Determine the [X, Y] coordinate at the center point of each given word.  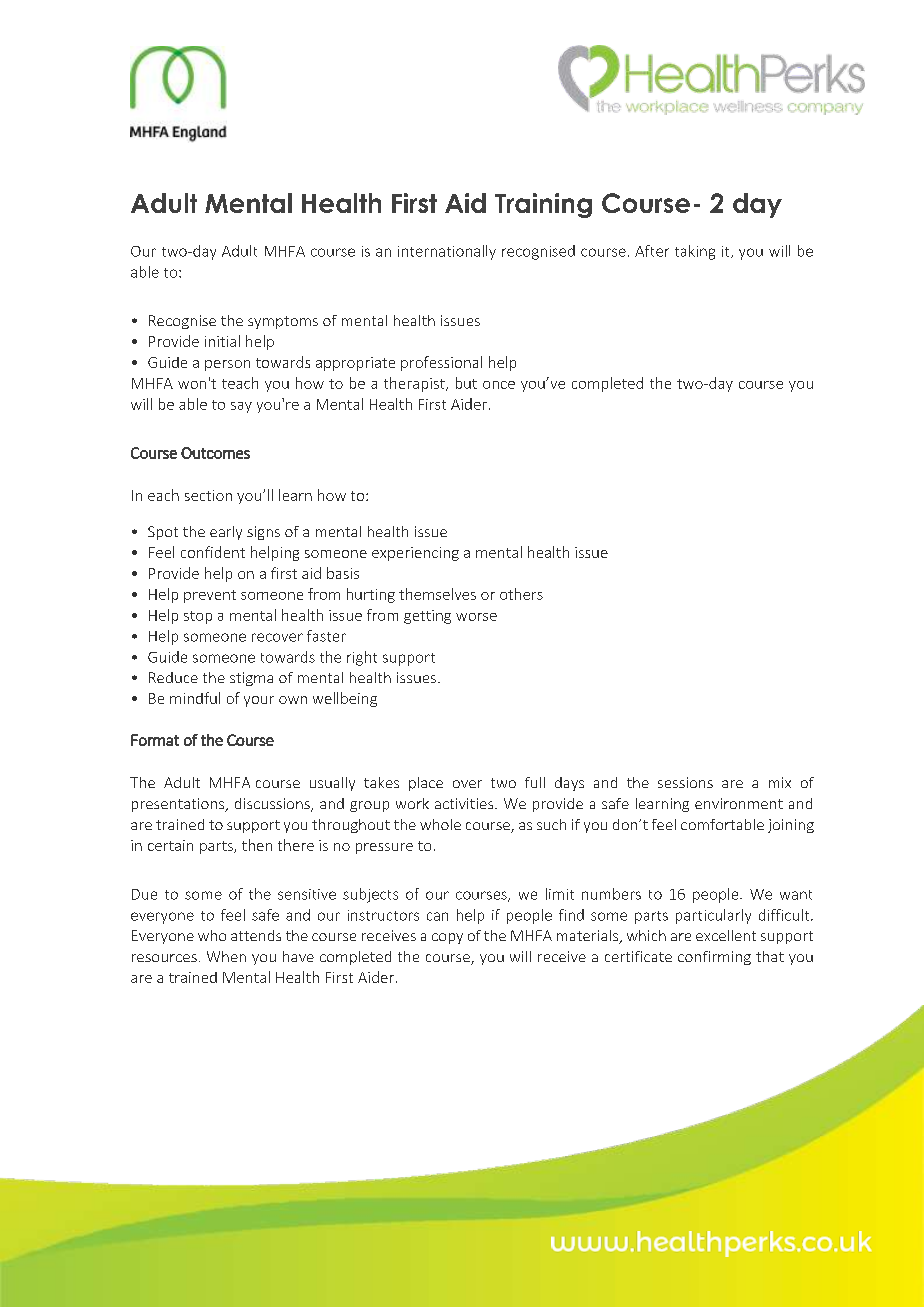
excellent [726, 935]
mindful [195, 698]
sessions [685, 782]
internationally [447, 252]
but [466, 383]
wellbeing [345, 699]
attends [256, 935]
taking [695, 252]
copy [447, 938]
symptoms [283, 322]
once [499, 385]
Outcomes [215, 453]
